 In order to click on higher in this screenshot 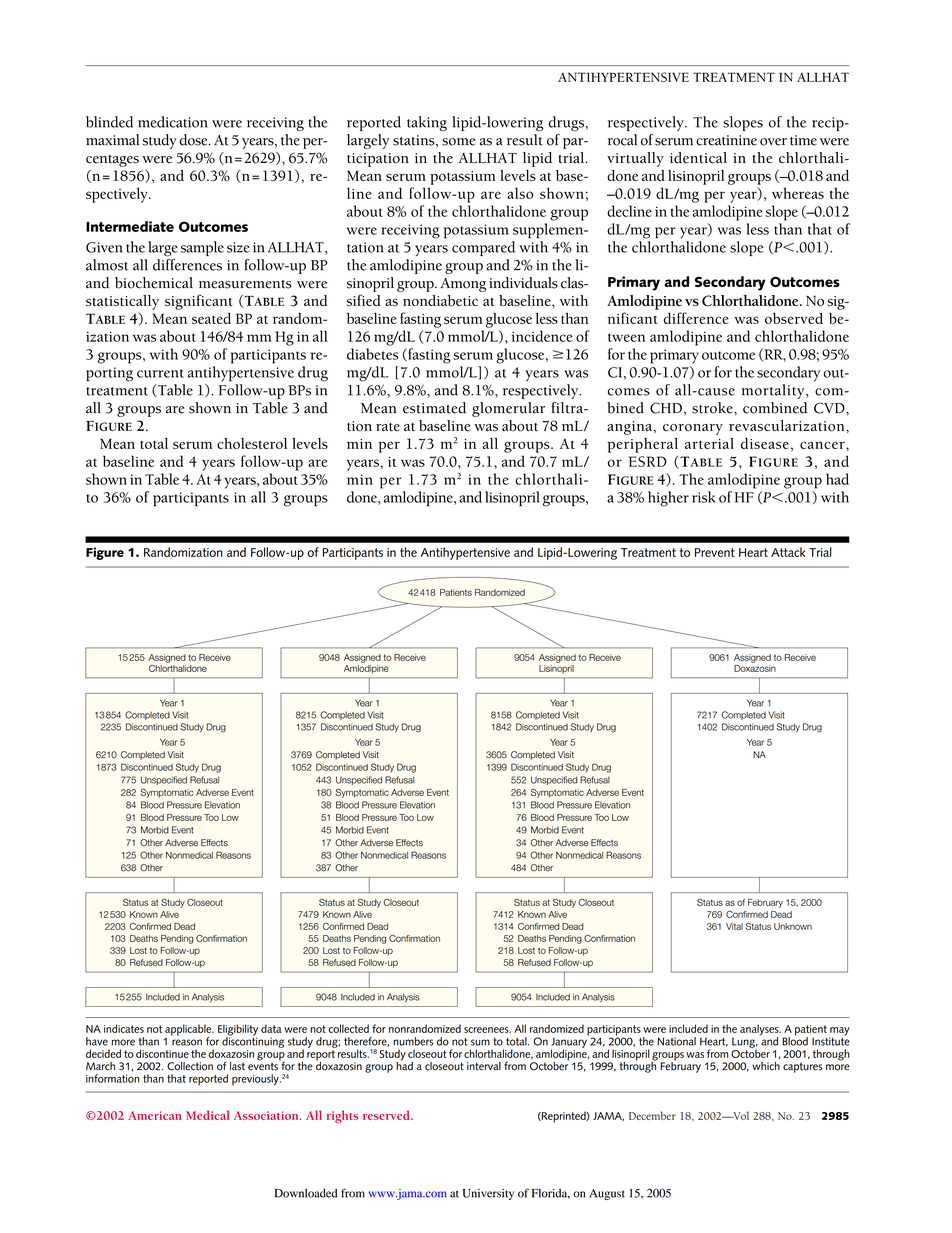, I will do `click(668, 499)`.
